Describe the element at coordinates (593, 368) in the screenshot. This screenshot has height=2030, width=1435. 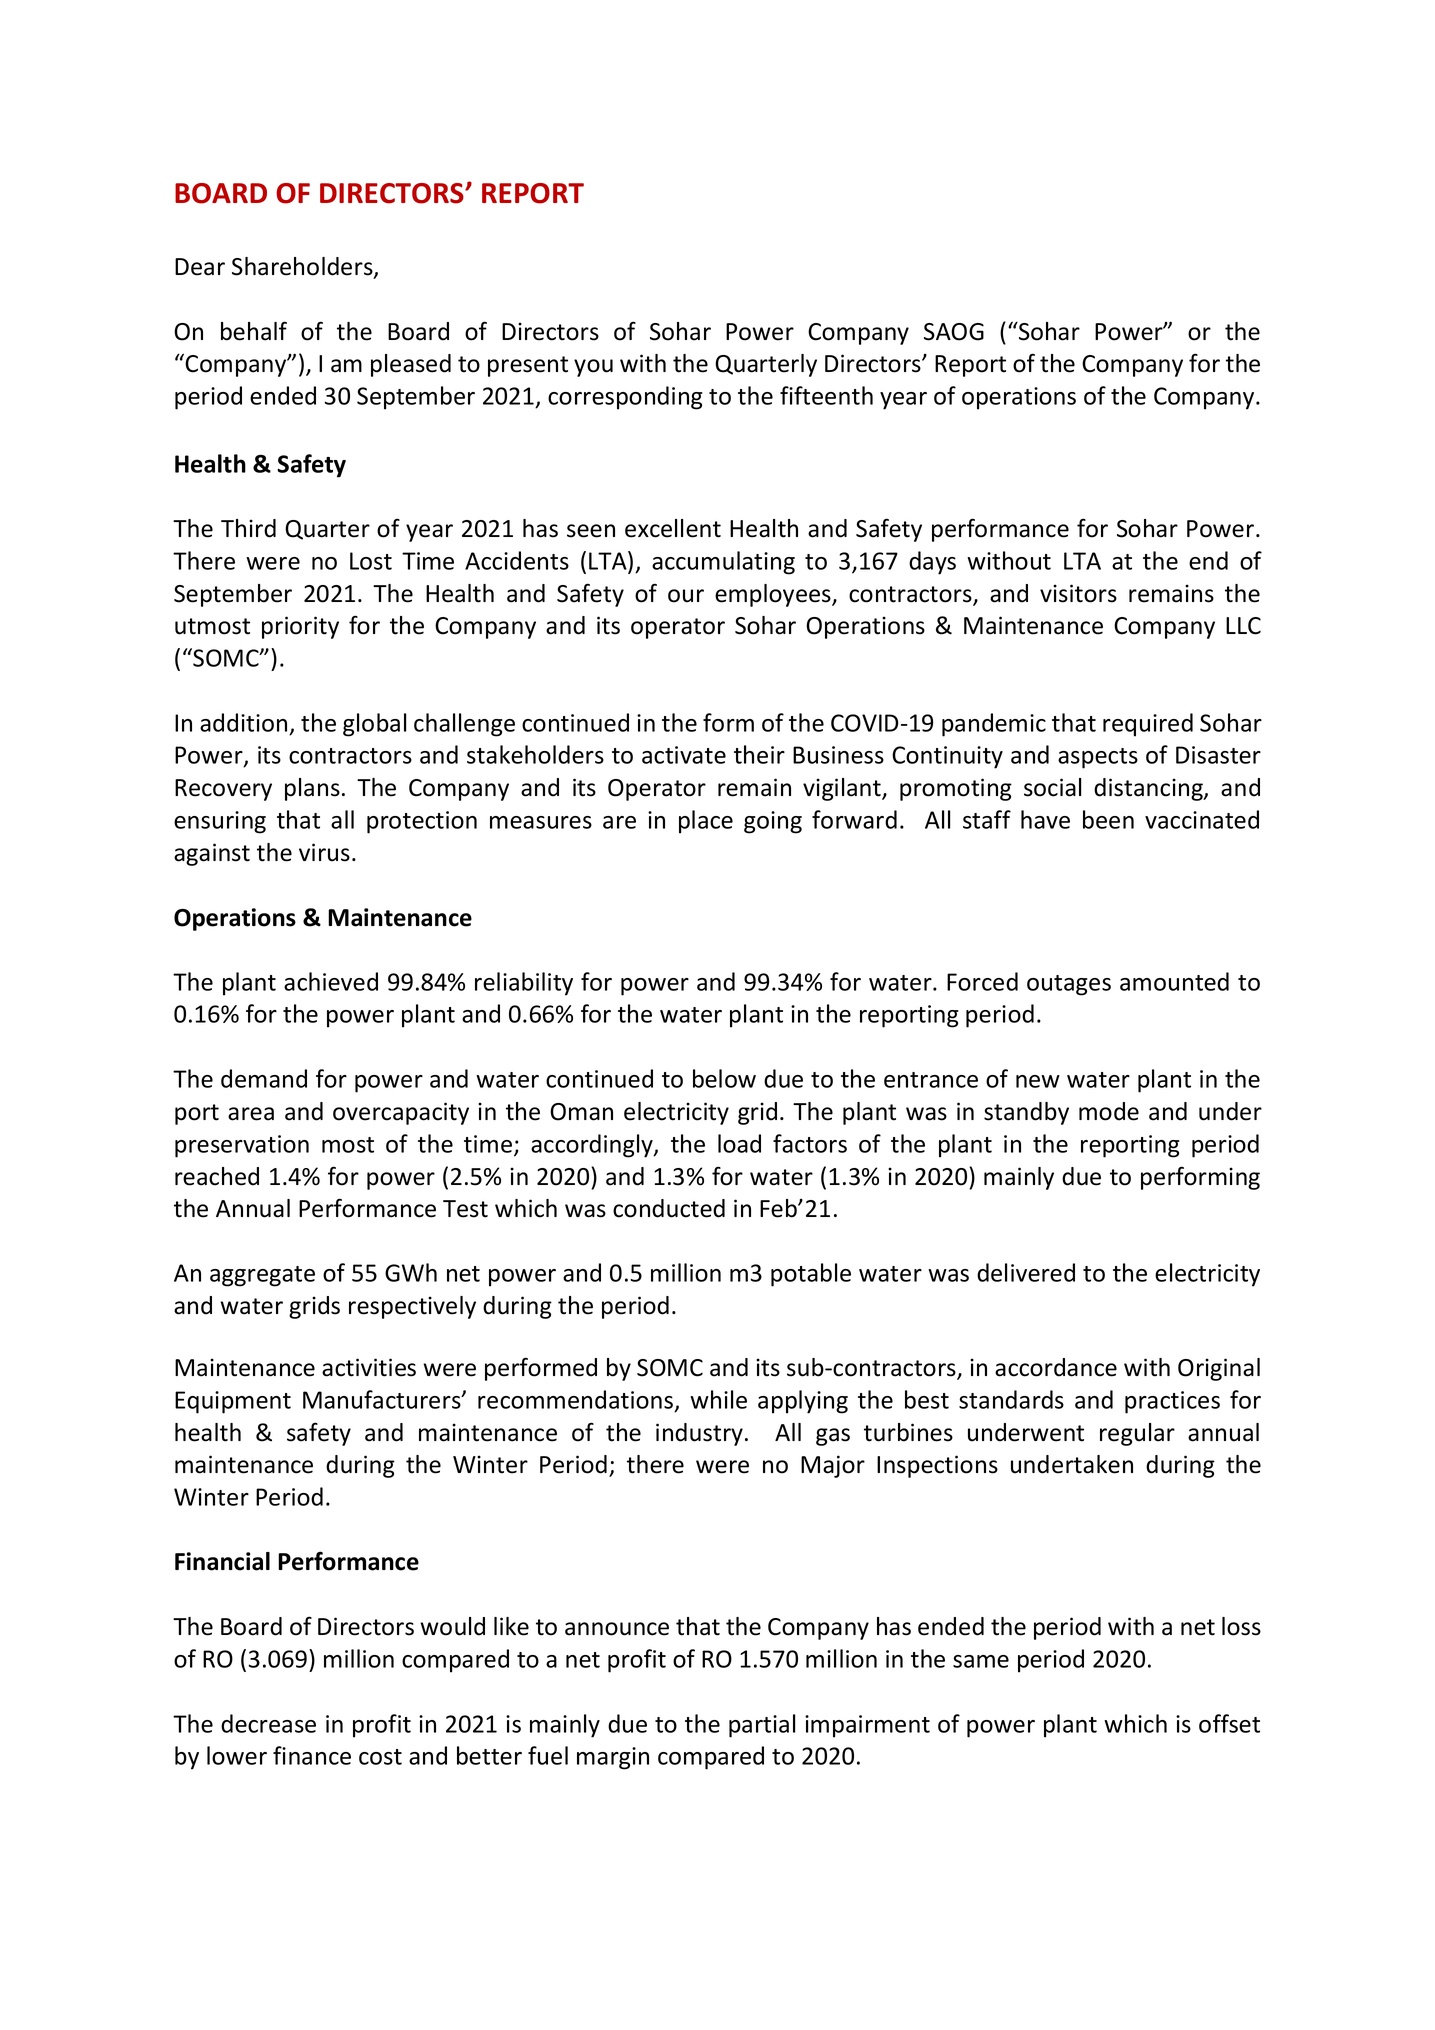
I see `you` at that location.
